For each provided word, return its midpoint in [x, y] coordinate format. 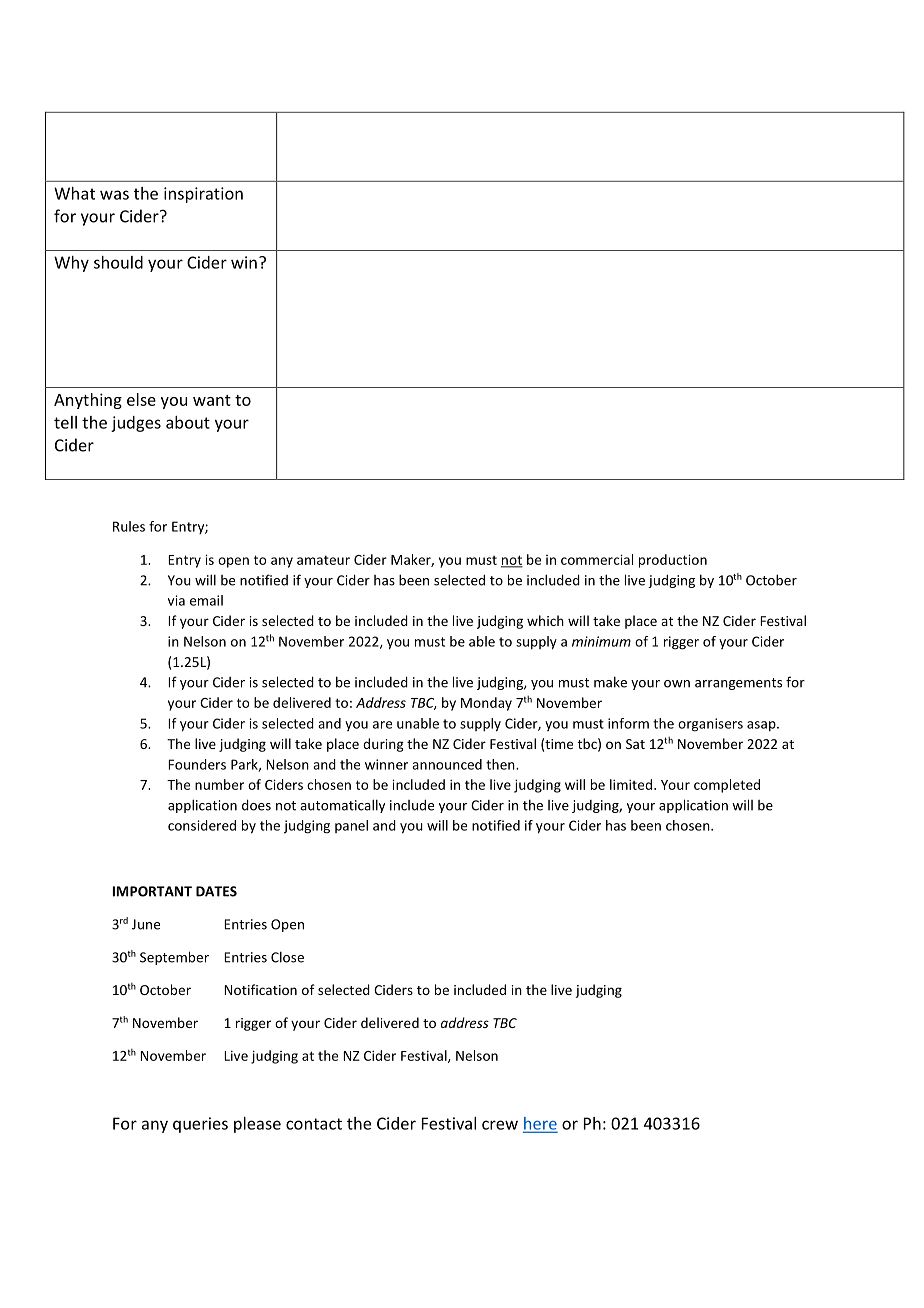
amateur [323, 560]
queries [200, 1125]
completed [727, 786]
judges [136, 424]
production [673, 561]
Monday [486, 704]
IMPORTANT [152, 891]
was [114, 195]
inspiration [203, 195]
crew [500, 1125]
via [176, 600]
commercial [597, 559]
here [540, 1124]
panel [351, 826]
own [677, 684]
